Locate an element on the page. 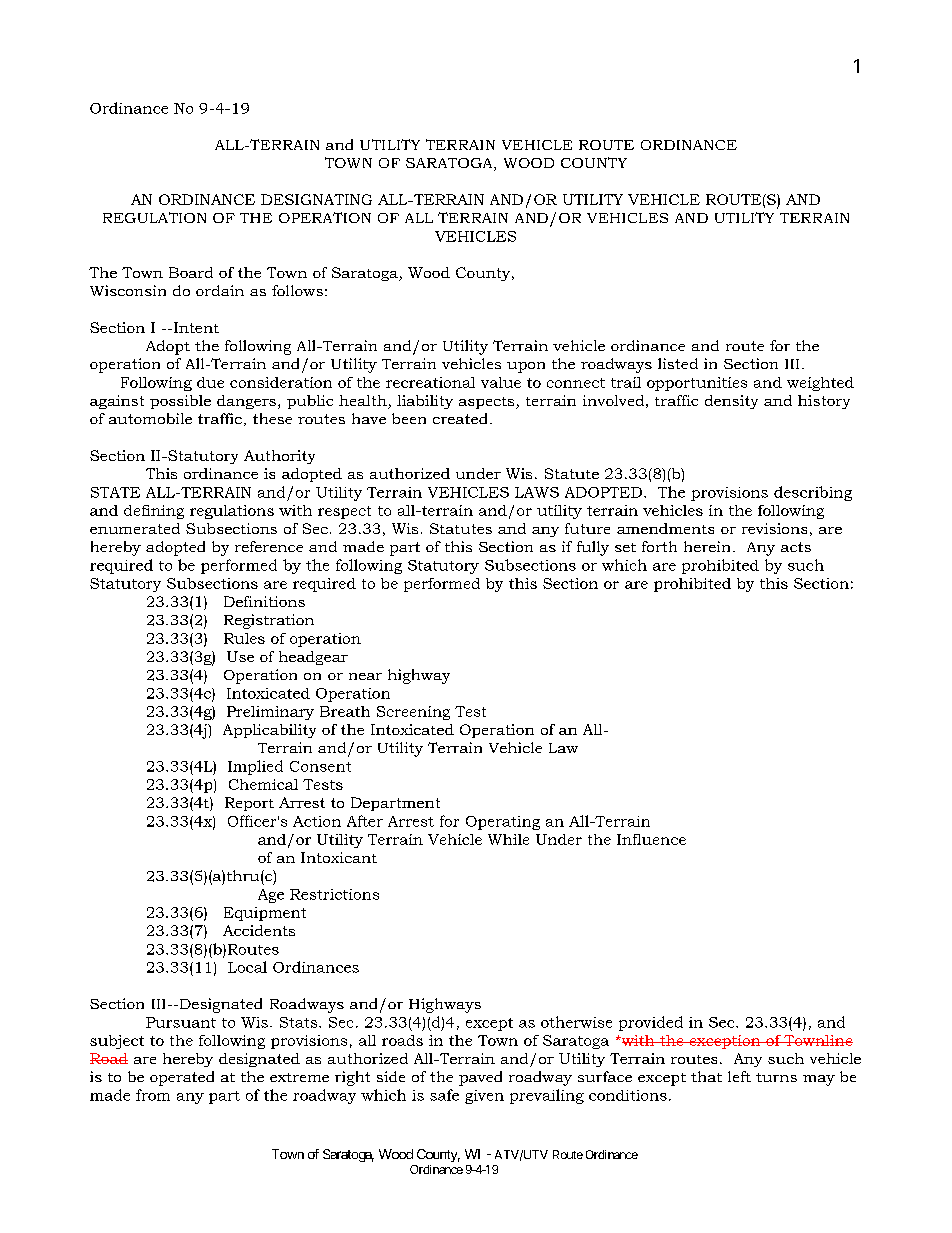 The height and width of the page is (1233, 952). herein is located at coordinates (707, 546).
